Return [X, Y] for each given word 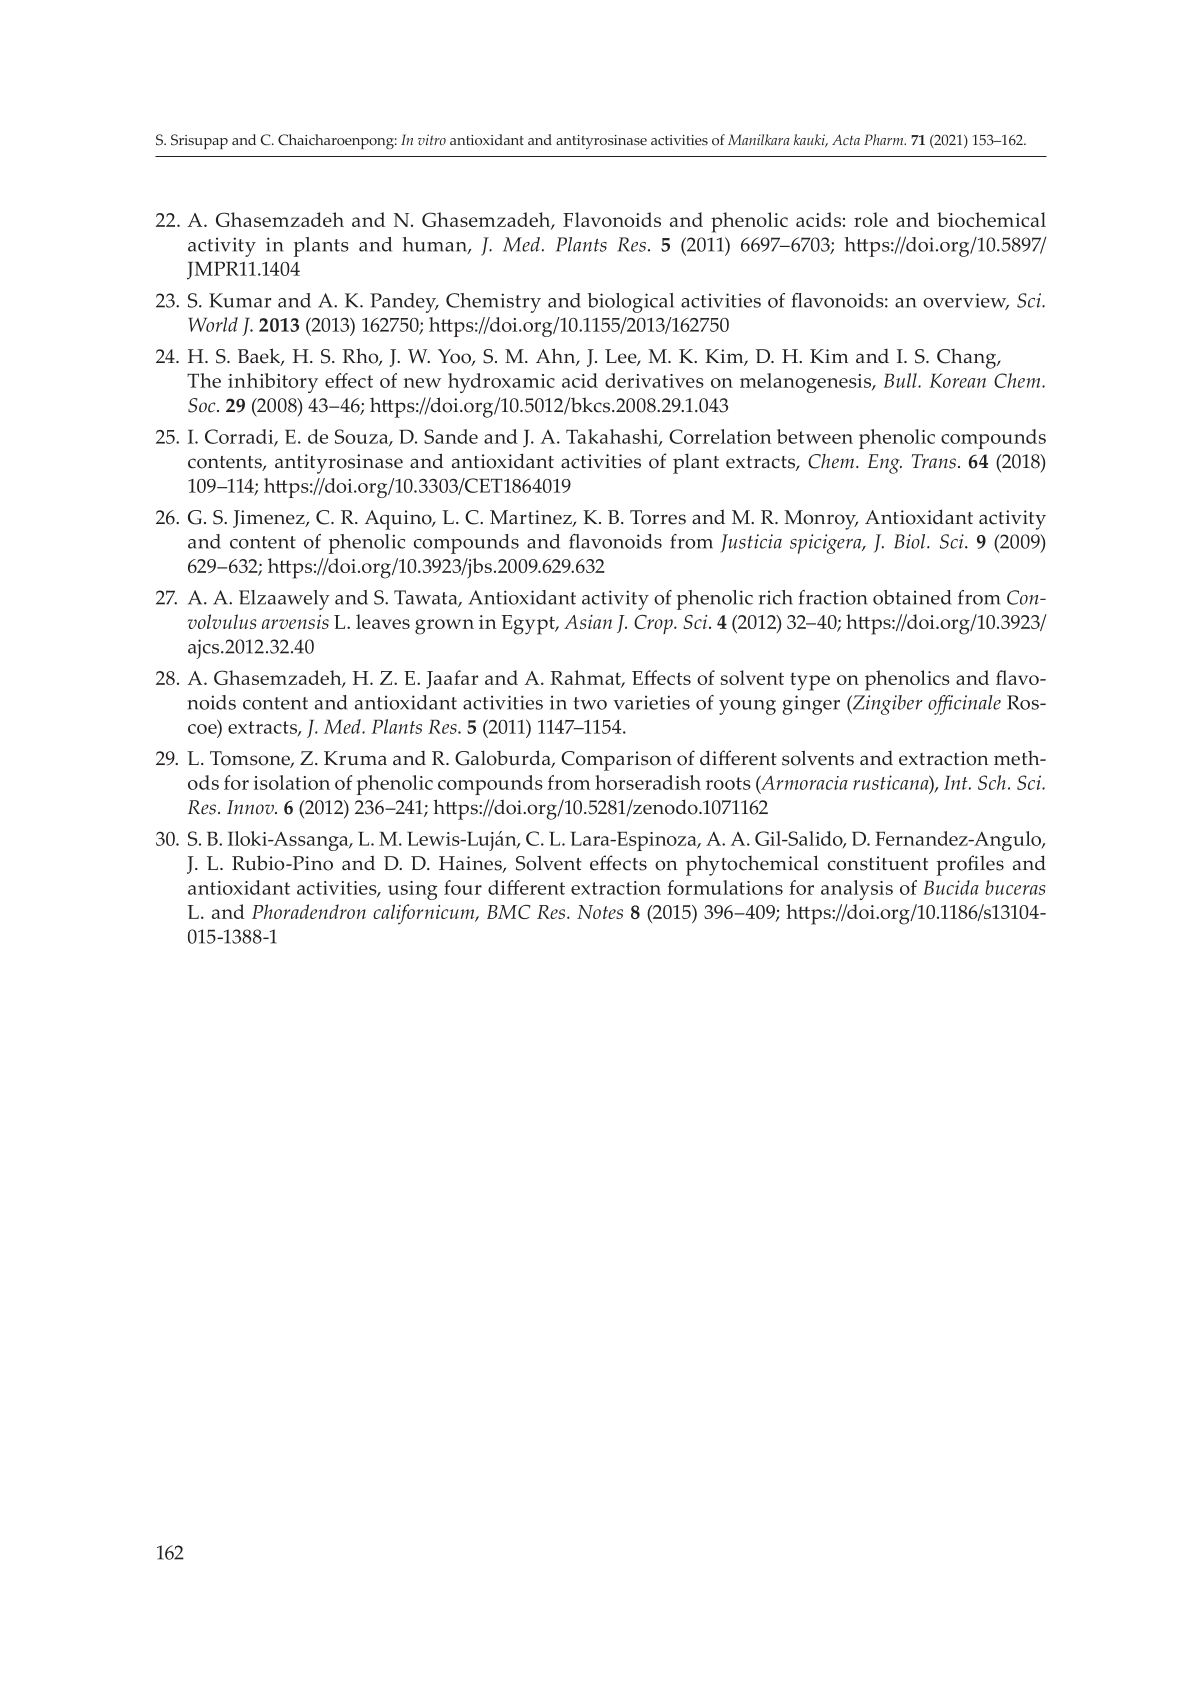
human [436, 245]
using [413, 890]
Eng [885, 464]
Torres [658, 517]
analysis [857, 890]
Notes [600, 912]
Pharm [885, 139]
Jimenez [270, 519]
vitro [432, 139]
